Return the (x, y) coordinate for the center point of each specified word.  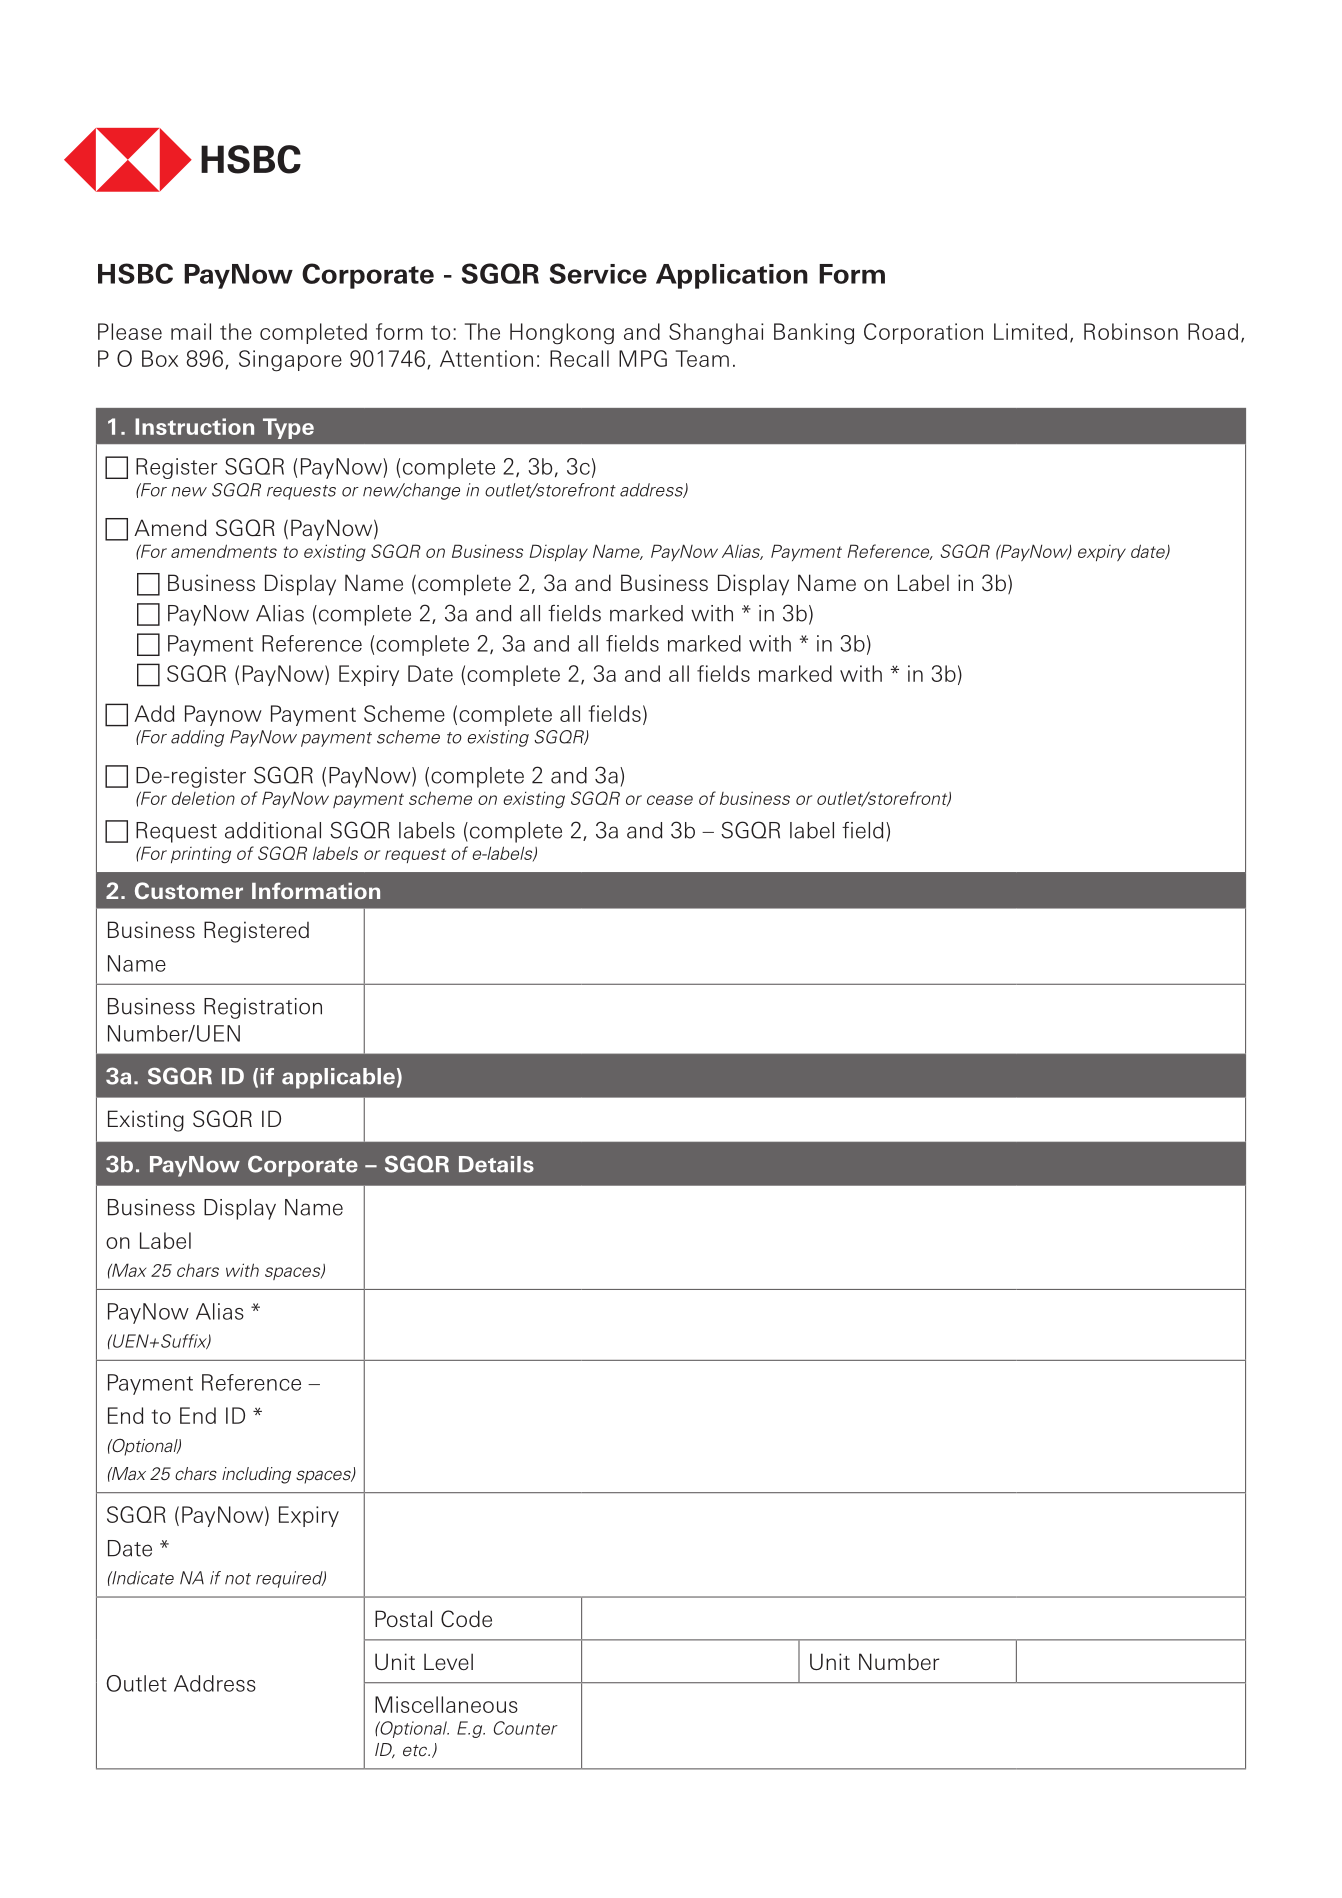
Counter (526, 1728)
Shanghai (716, 334)
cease (670, 800)
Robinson (1131, 331)
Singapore (290, 361)
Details (496, 1164)
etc (416, 1750)
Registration (263, 1008)
